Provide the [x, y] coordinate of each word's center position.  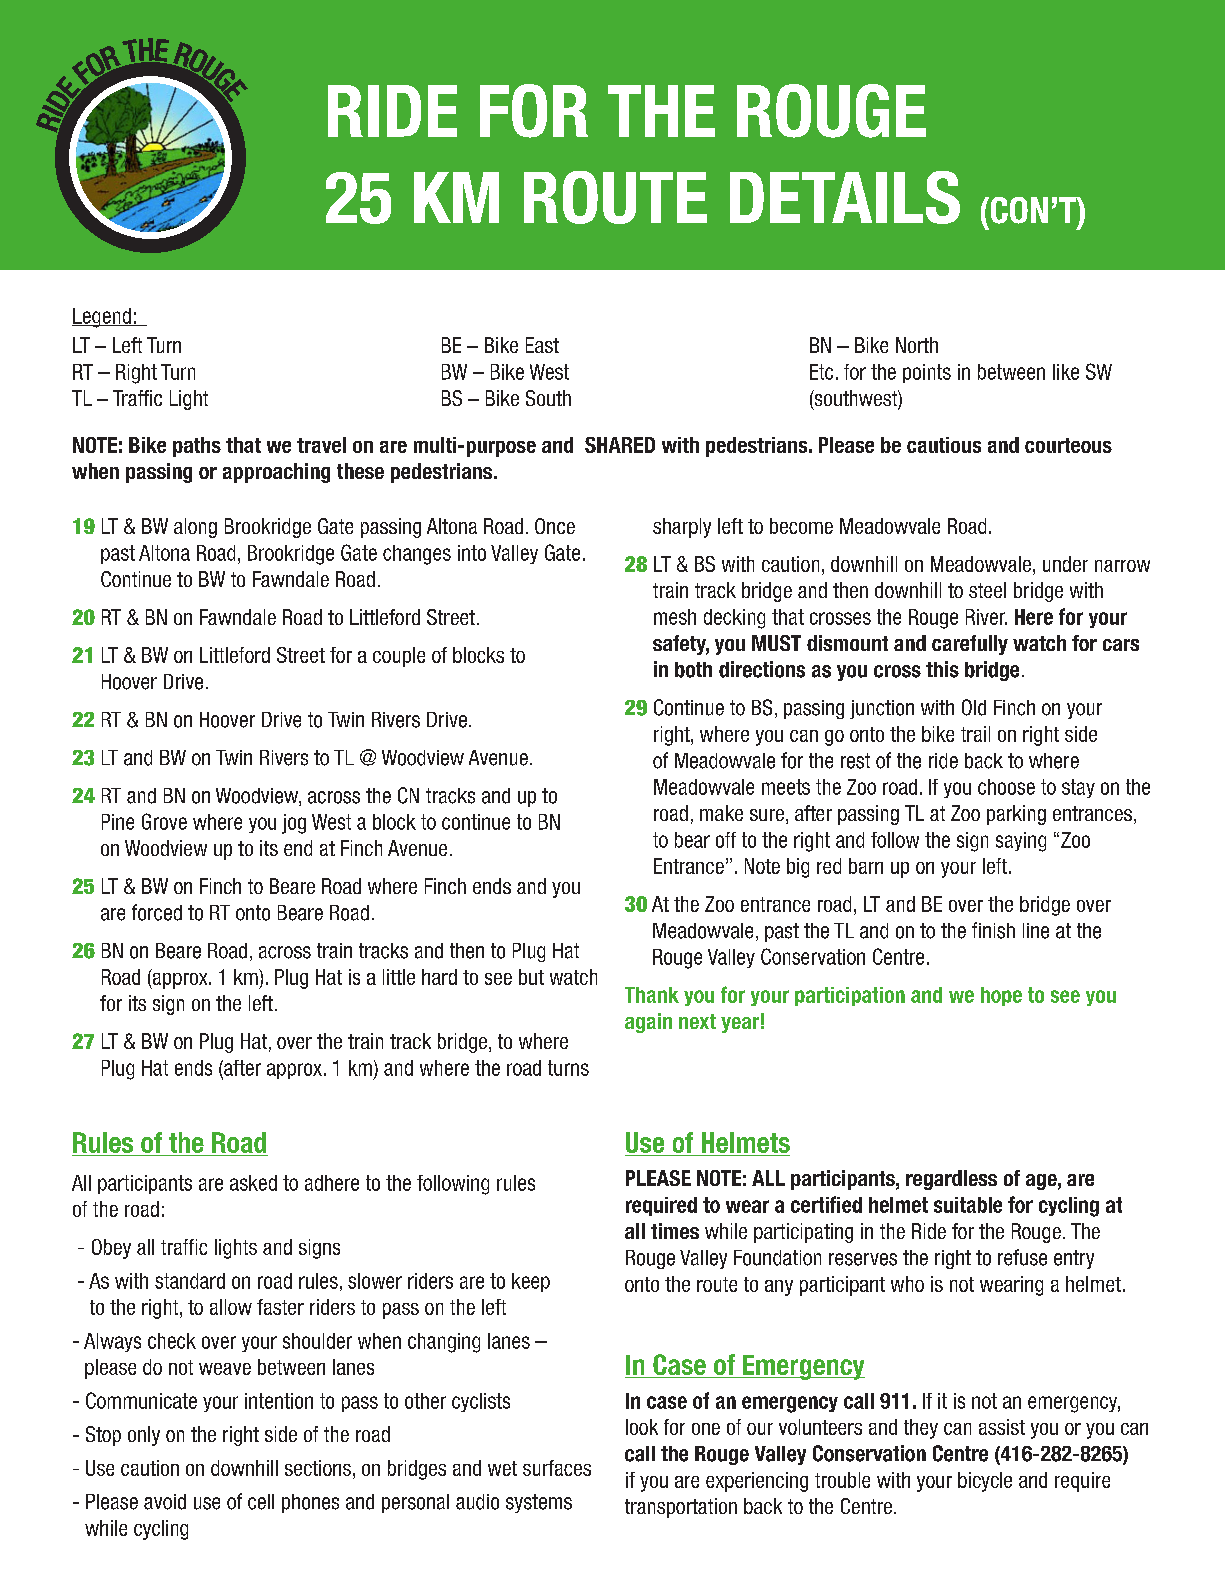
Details [845, 197]
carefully [970, 645]
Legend [102, 318]
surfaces [557, 1468]
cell [261, 1502]
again [648, 1023]
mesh [675, 617]
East [542, 345]
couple [399, 657]
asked [253, 1183]
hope [1001, 996]
